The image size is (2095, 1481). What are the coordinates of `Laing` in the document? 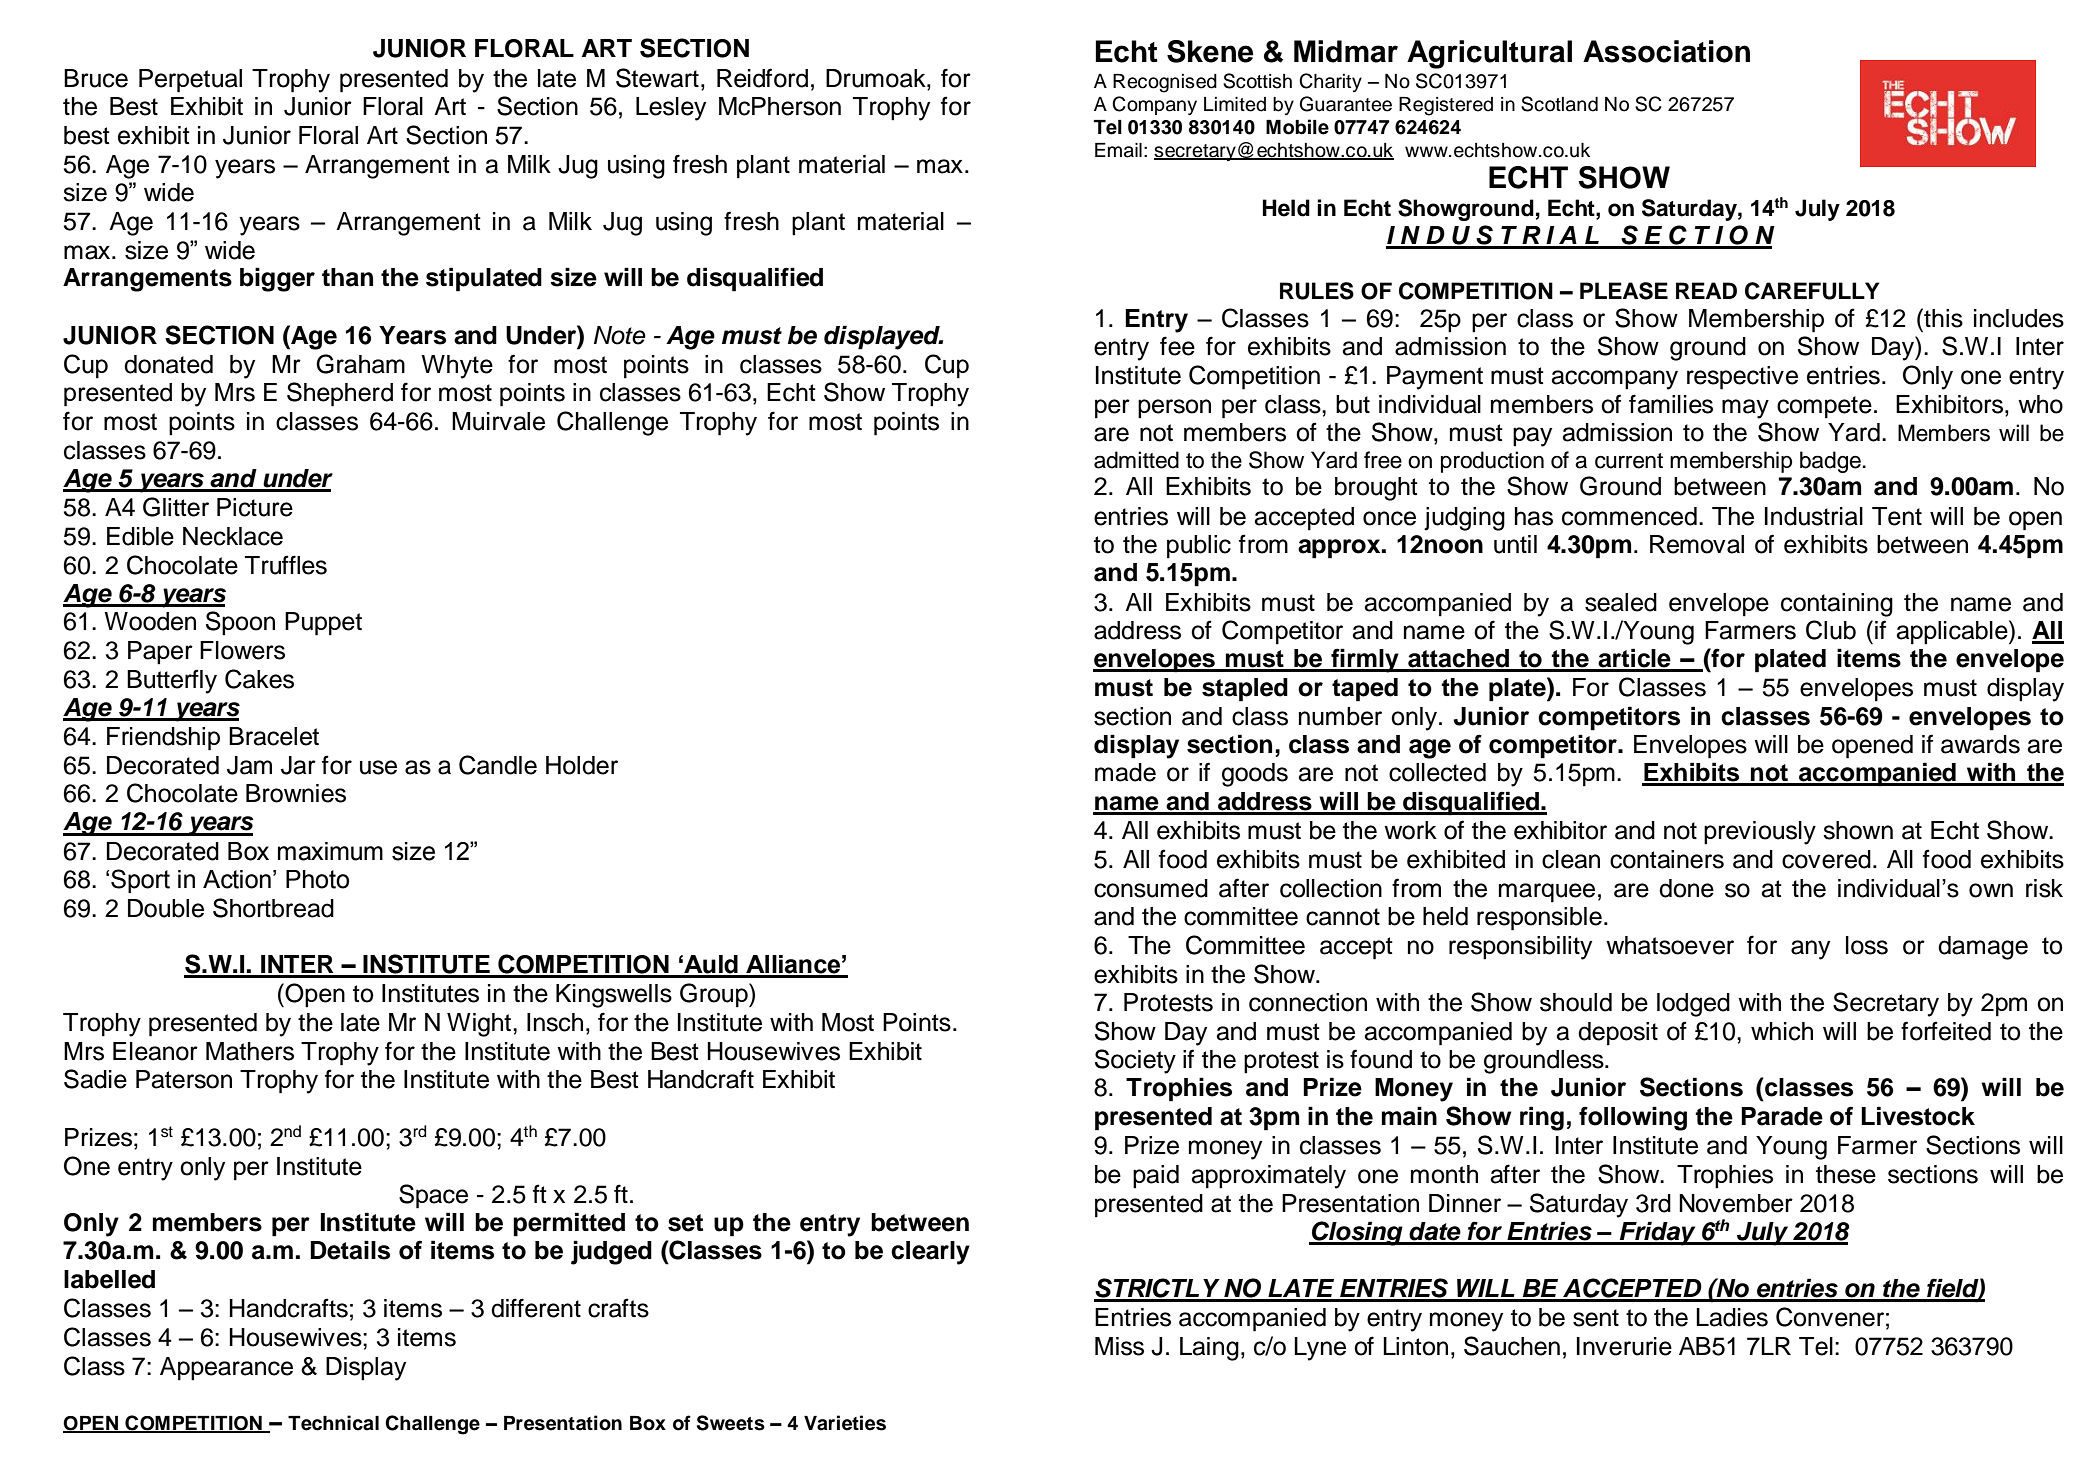 It's located at (1209, 1349).
